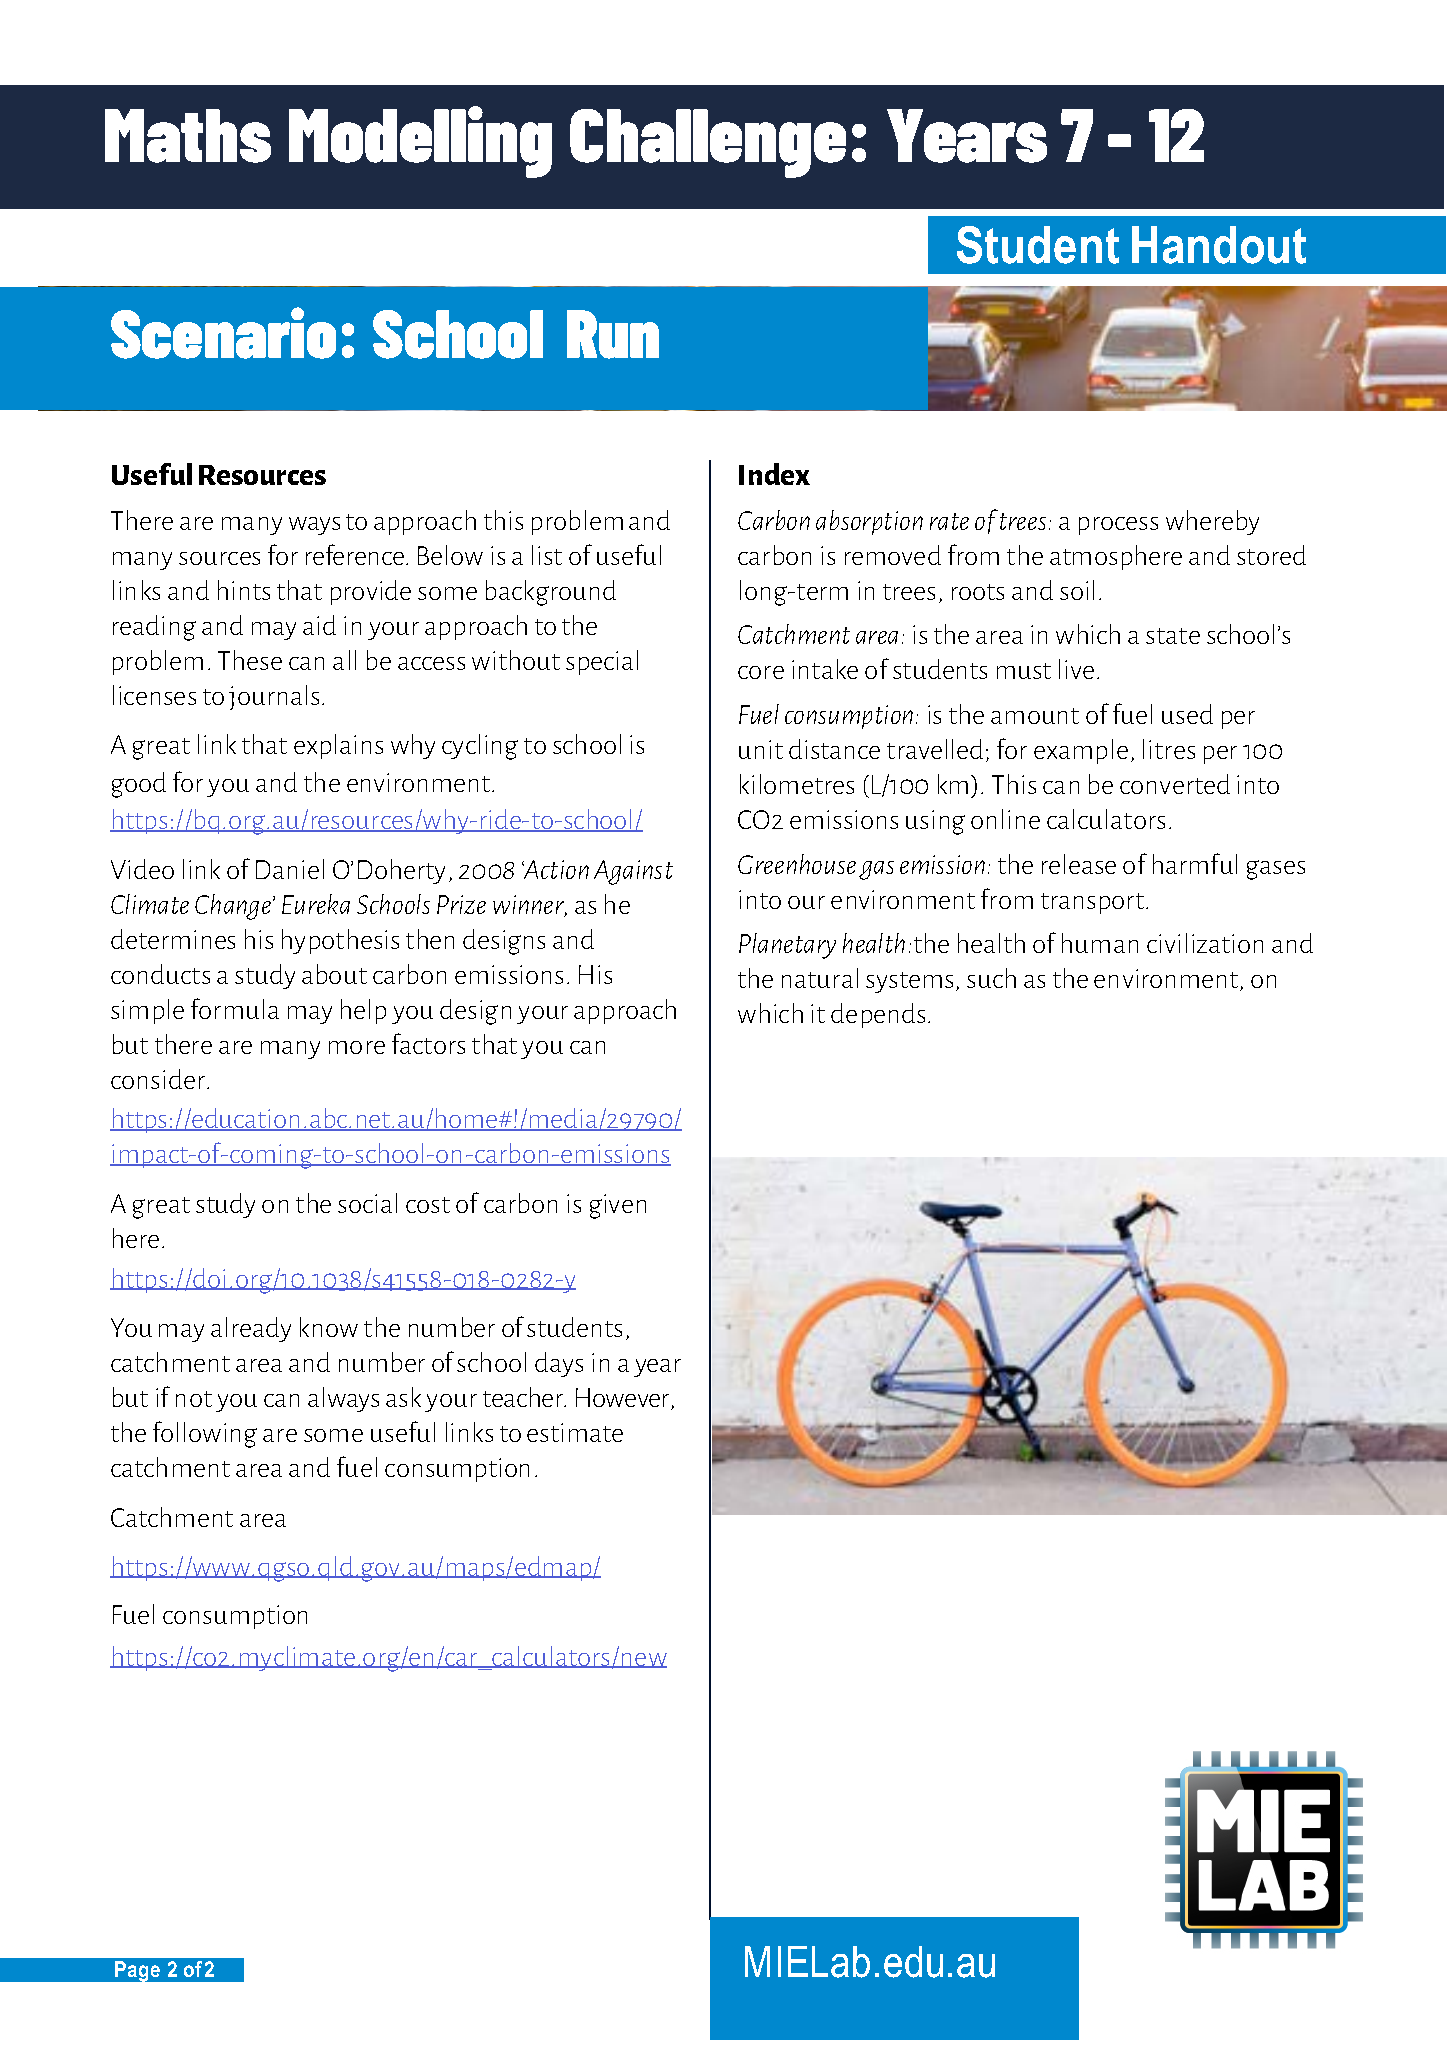 This image has height=2046, width=1447. I want to click on state, so click(1173, 636).
